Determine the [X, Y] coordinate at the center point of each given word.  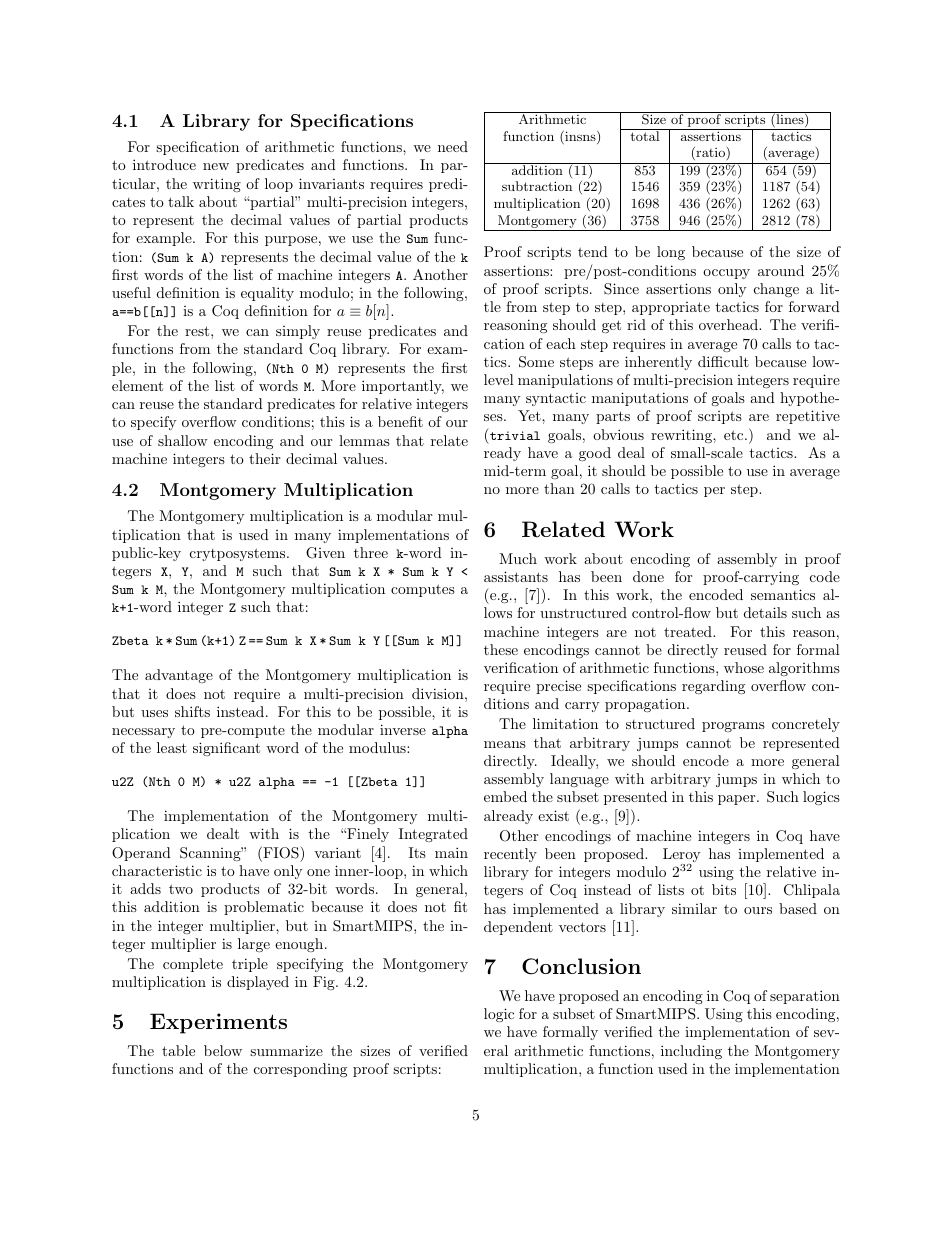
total [645, 135]
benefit [400, 421]
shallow [183, 440]
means [505, 744]
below [223, 1050]
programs [733, 727]
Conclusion [581, 966]
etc [735, 435]
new [216, 166]
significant [226, 749]
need [453, 146]
